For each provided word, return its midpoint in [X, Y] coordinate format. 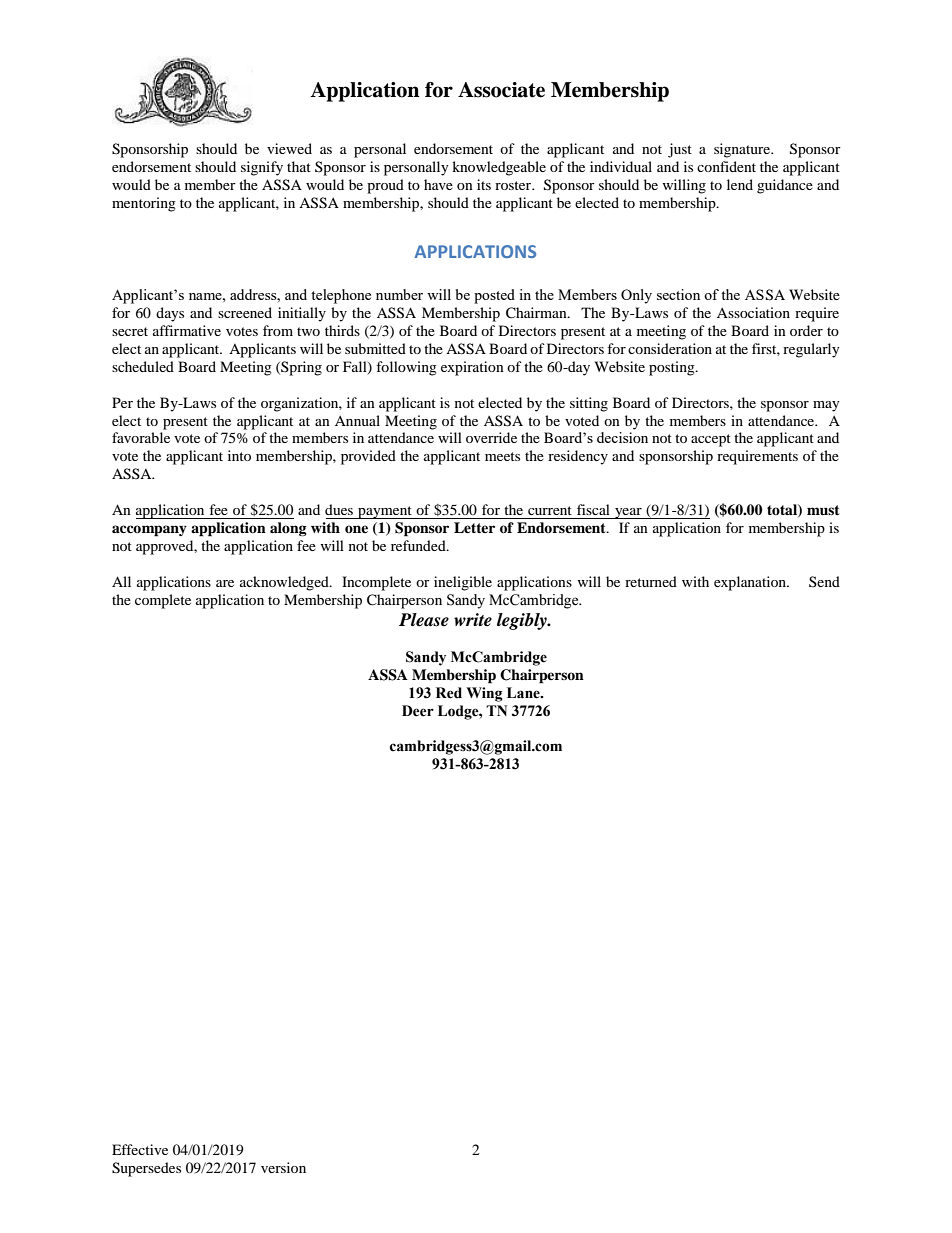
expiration [472, 368]
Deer [418, 711]
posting [673, 368]
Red [449, 693]
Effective [140, 1149]
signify [262, 168]
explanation [751, 583]
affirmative [187, 330]
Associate [501, 90]
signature [743, 150]
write [473, 620]
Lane [524, 693]
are [225, 583]
